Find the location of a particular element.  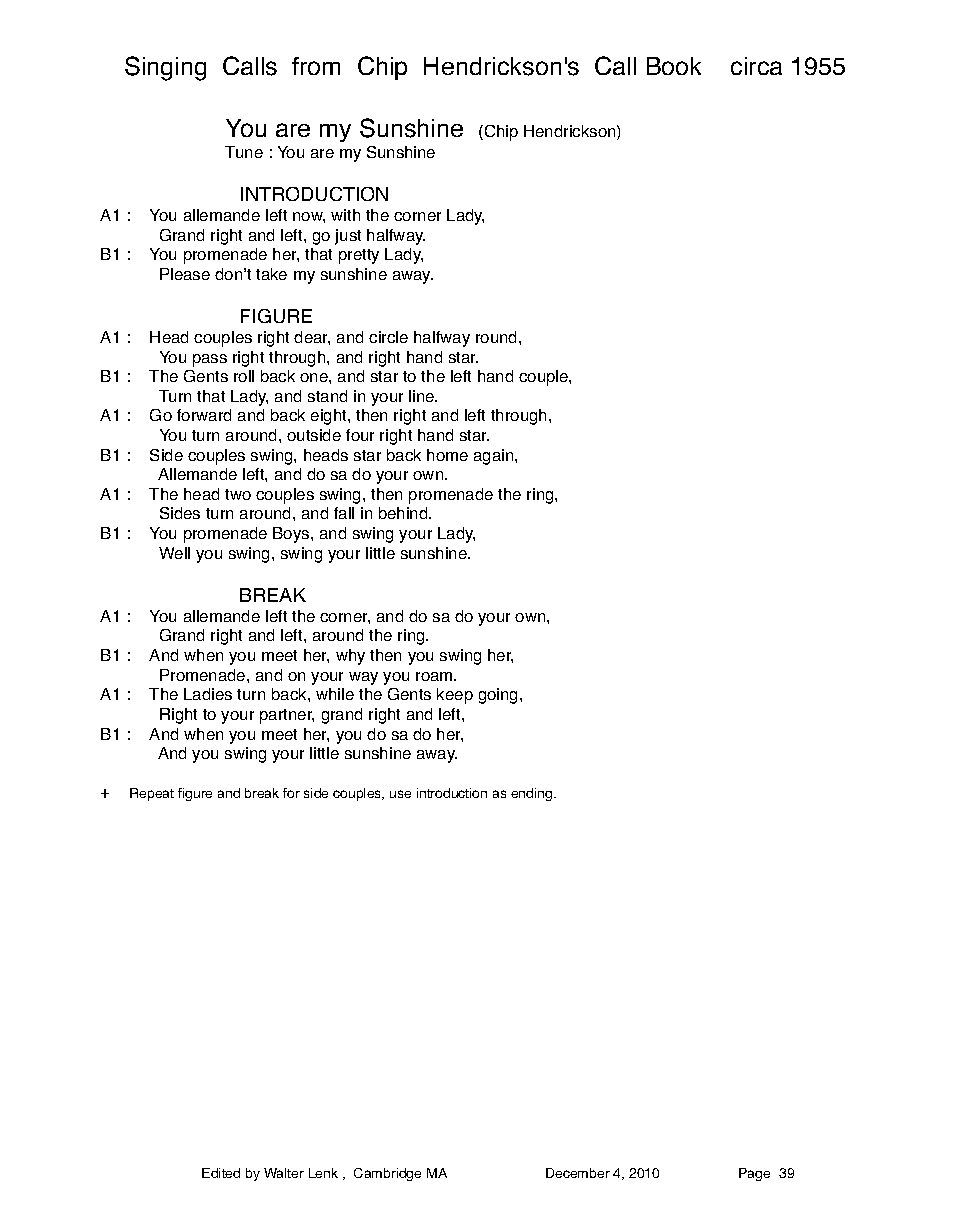

Tune is located at coordinates (244, 152).
